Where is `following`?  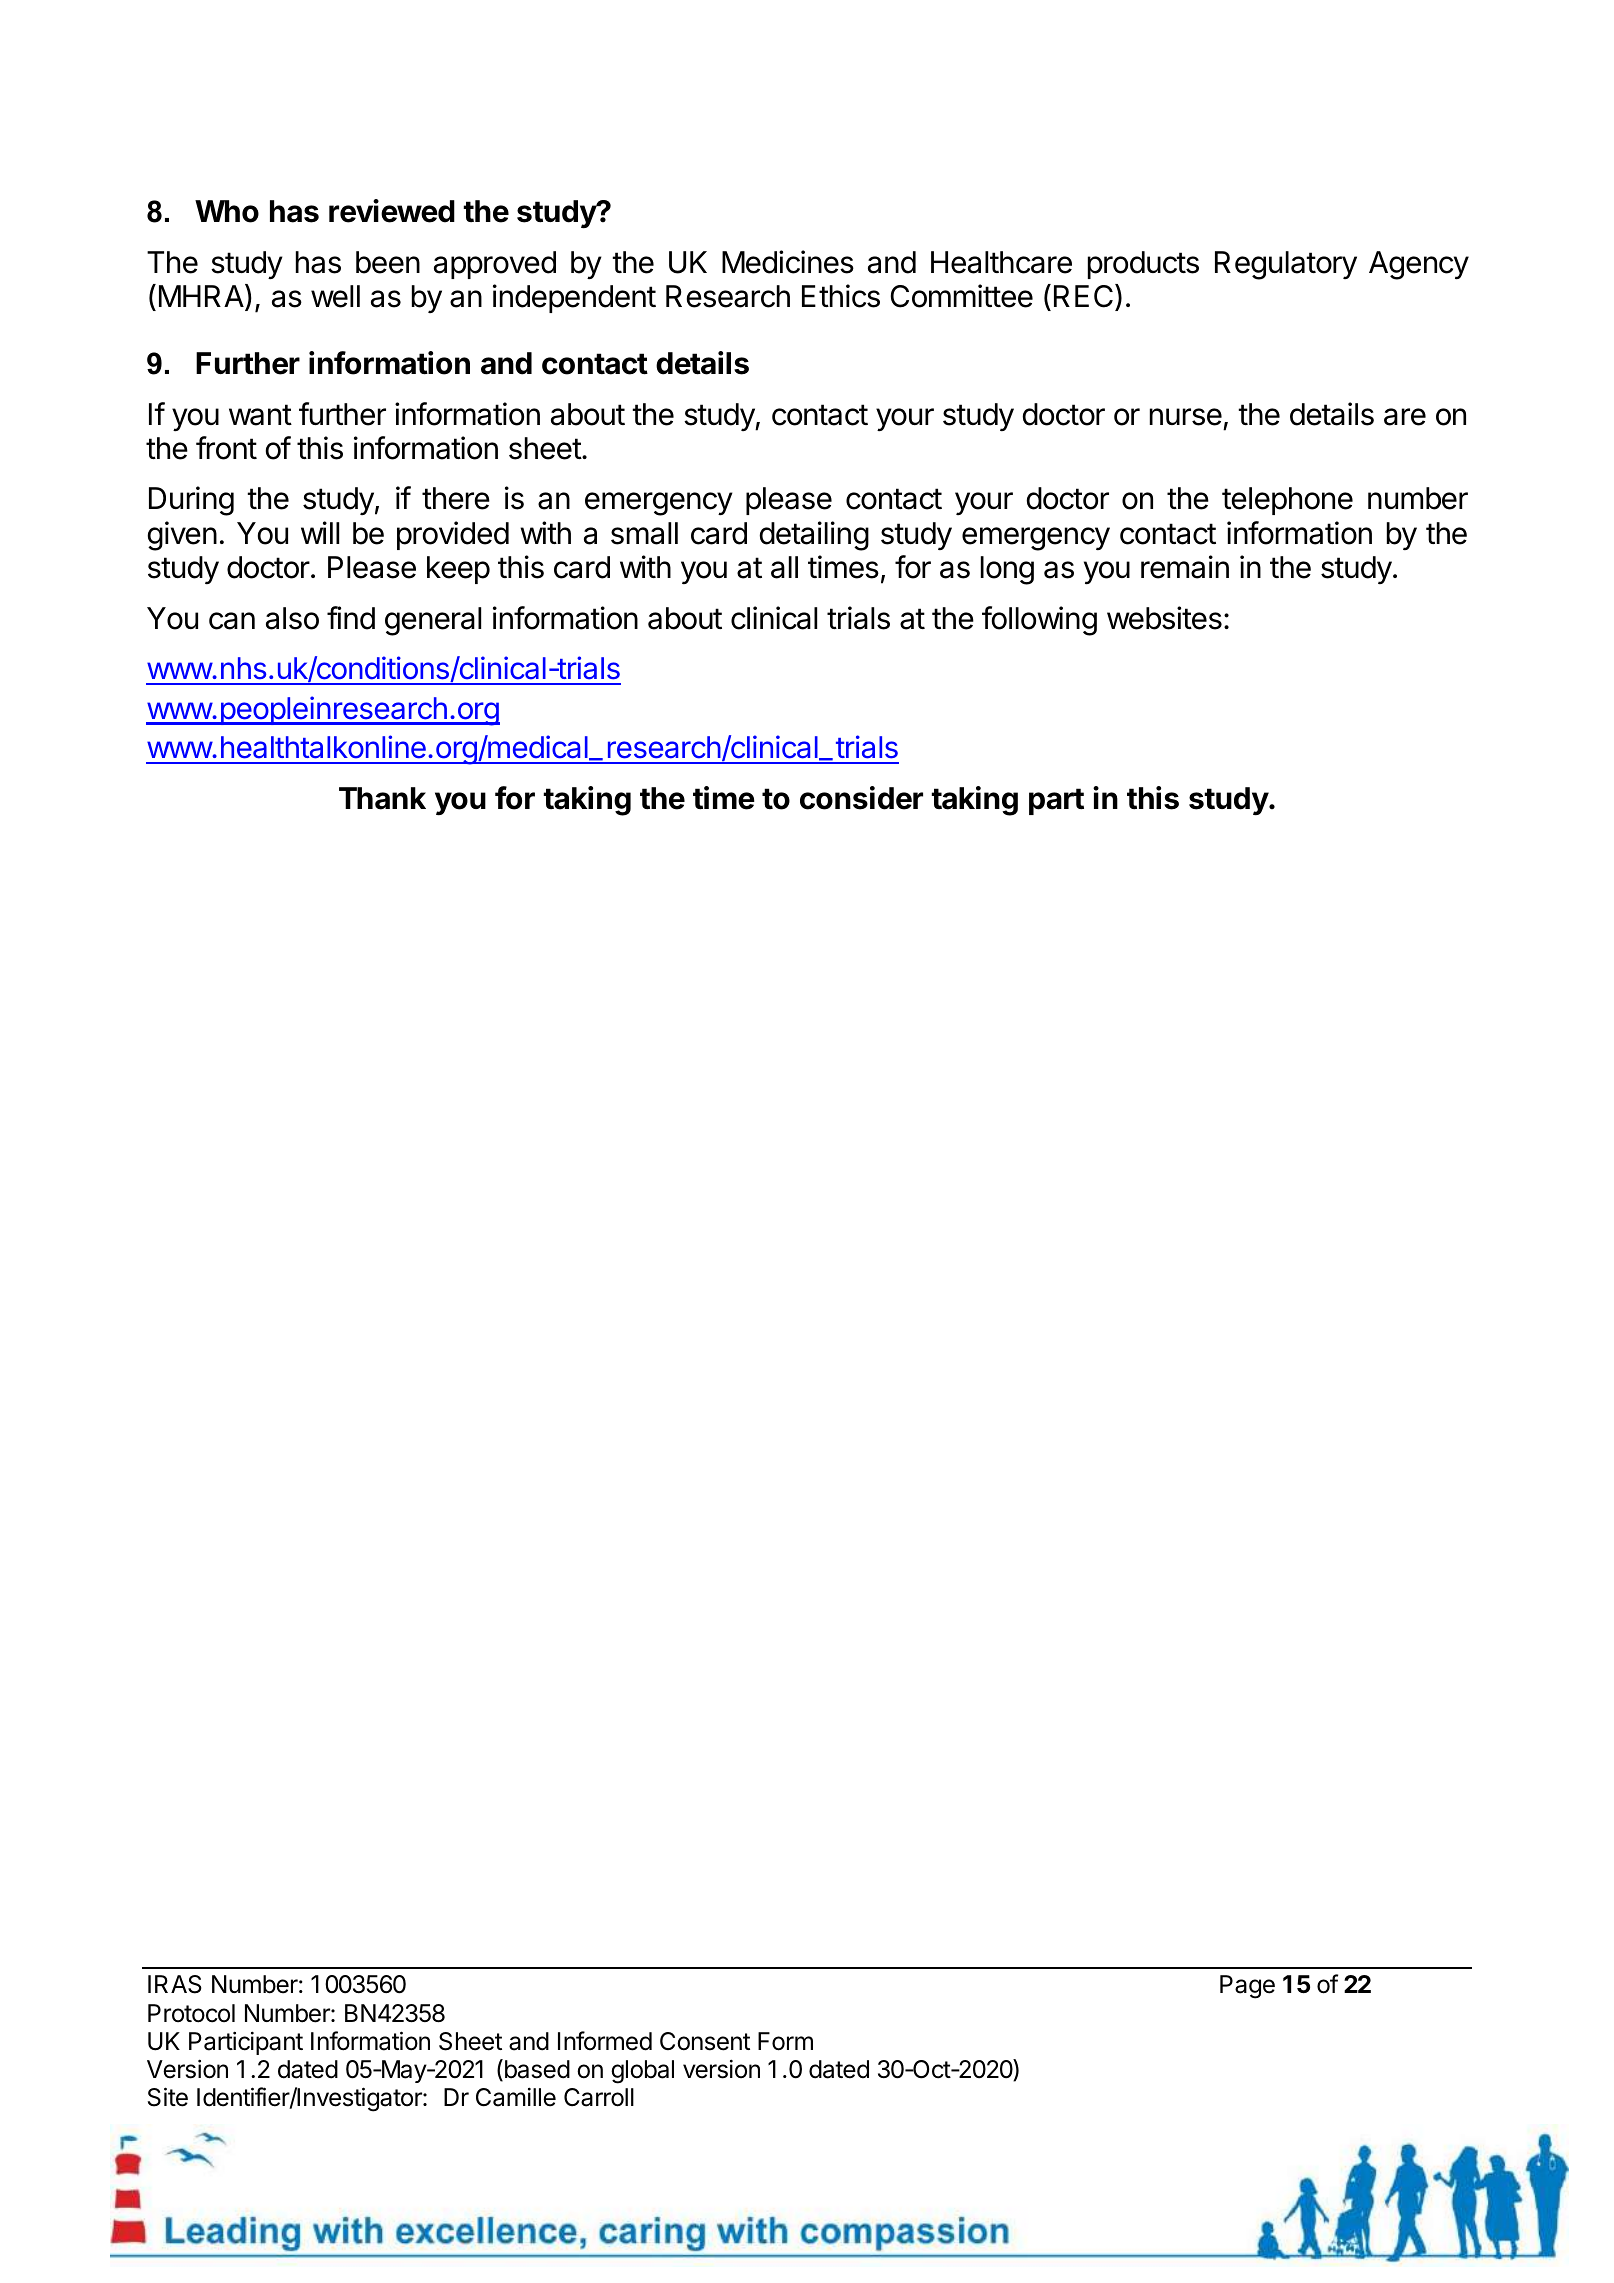
following is located at coordinates (1039, 621).
